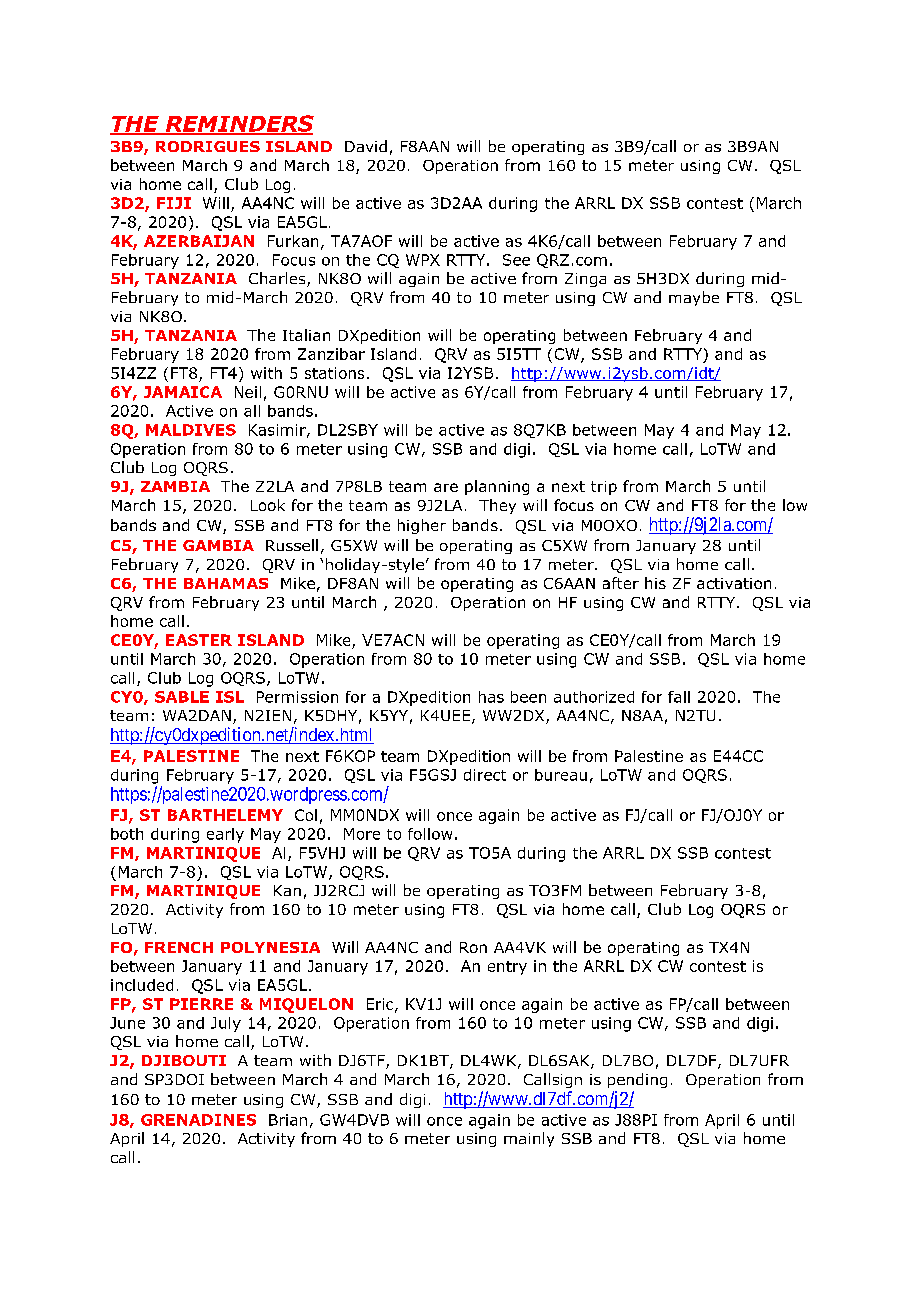  Describe the element at coordinates (183, 392) in the document. I see `JAMAICA` at that location.
